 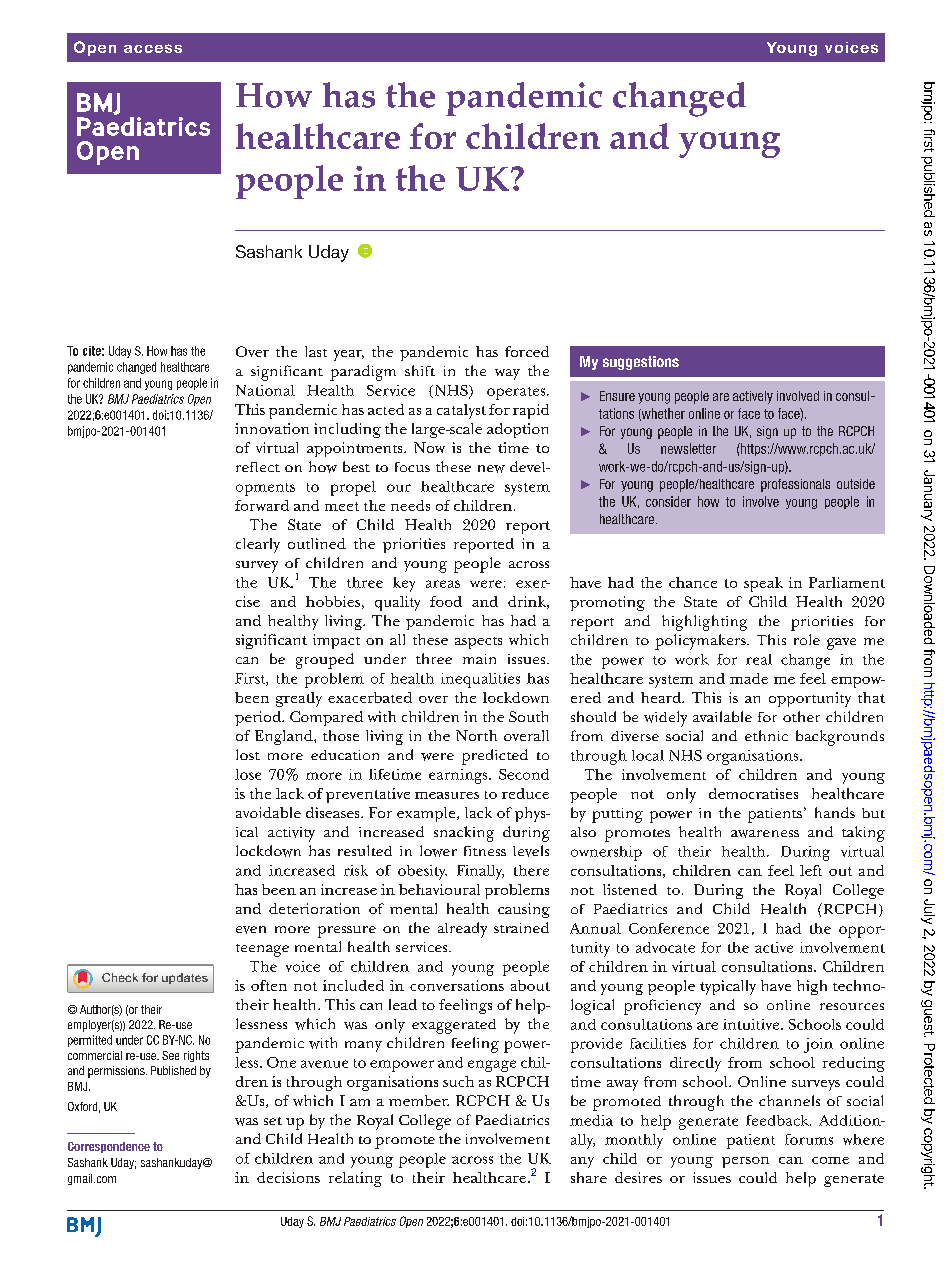 What do you see at coordinates (457, 985) in the image?
I see `conversations` at bounding box center [457, 985].
